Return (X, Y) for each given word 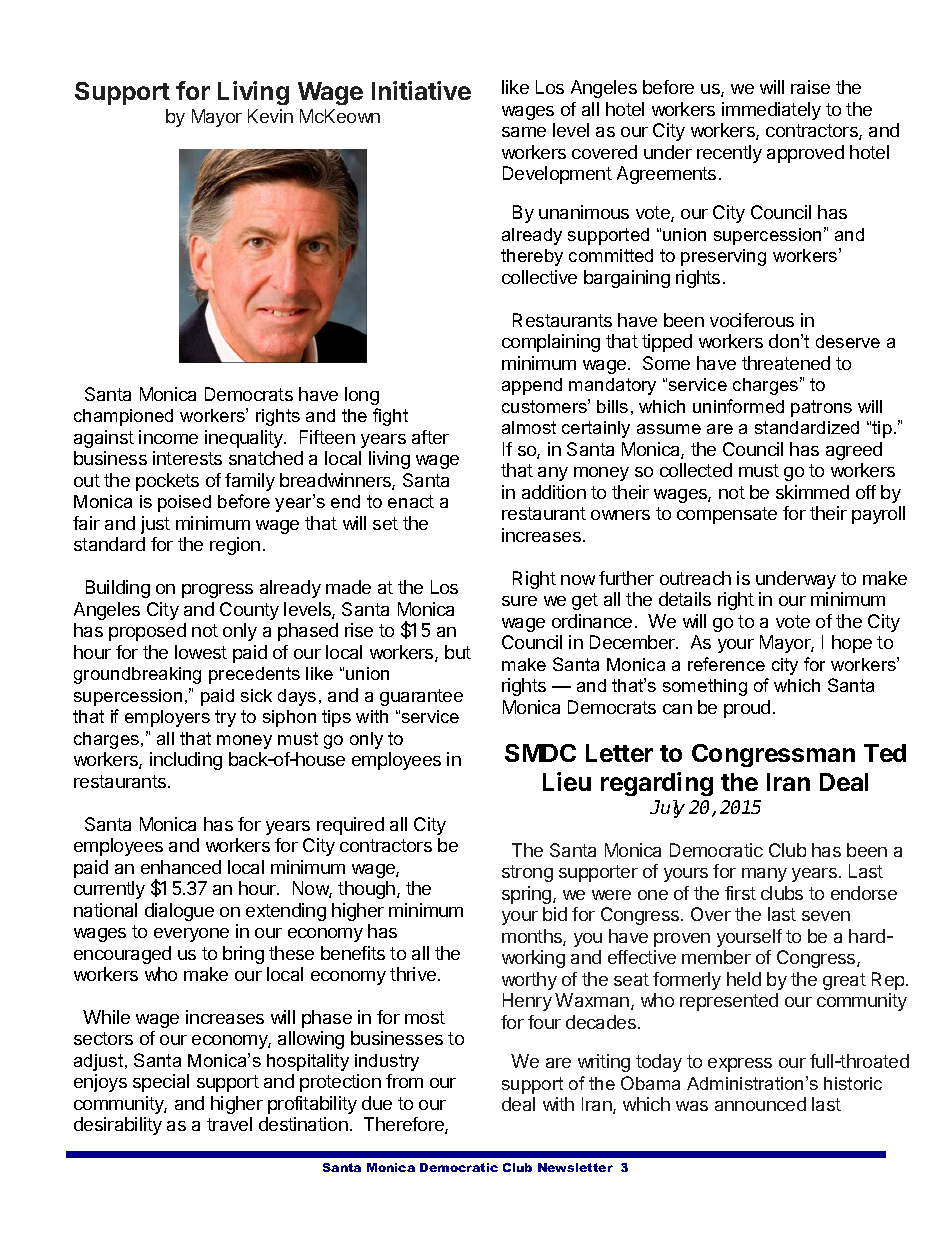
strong (527, 873)
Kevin (270, 116)
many (764, 875)
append (532, 386)
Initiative (421, 90)
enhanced (181, 867)
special (161, 1083)
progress (217, 591)
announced (760, 1104)
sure (519, 601)
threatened (786, 363)
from (404, 1081)
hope (852, 644)
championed (123, 417)
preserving (723, 257)
